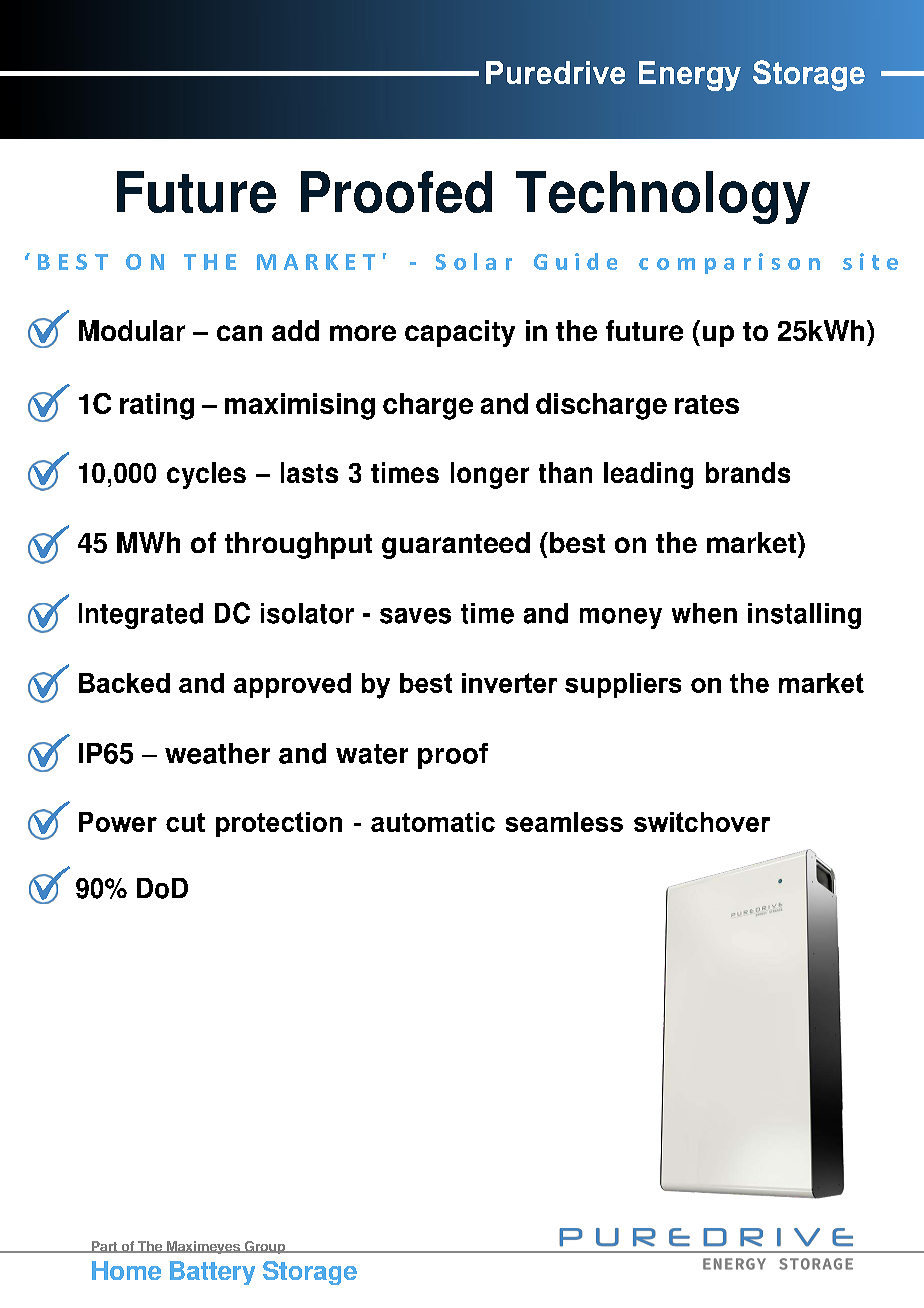  I want to click on weather, so click(217, 753).
